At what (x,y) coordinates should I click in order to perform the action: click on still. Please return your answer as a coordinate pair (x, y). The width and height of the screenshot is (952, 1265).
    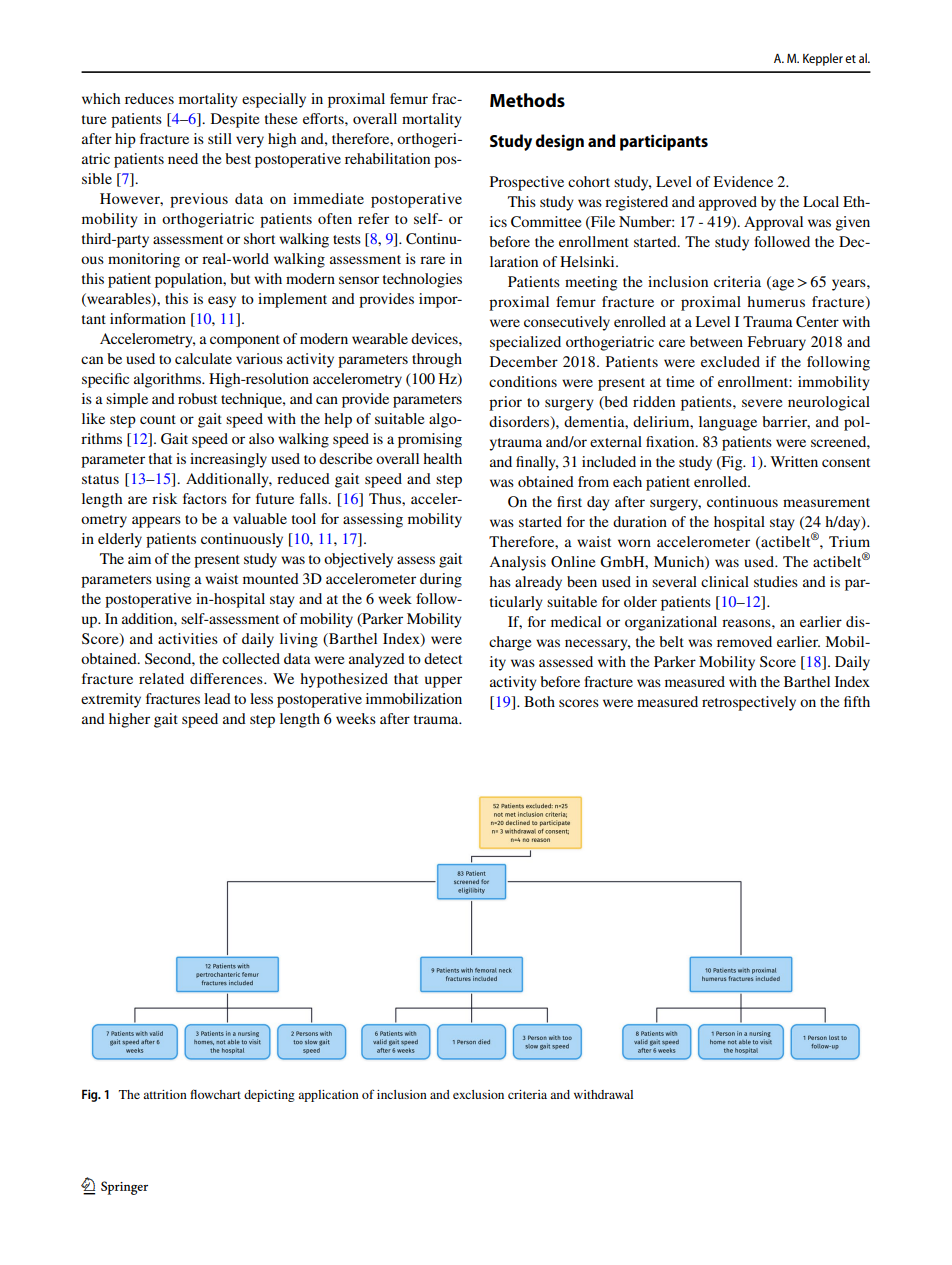
    Looking at the image, I should click on (220, 138).
